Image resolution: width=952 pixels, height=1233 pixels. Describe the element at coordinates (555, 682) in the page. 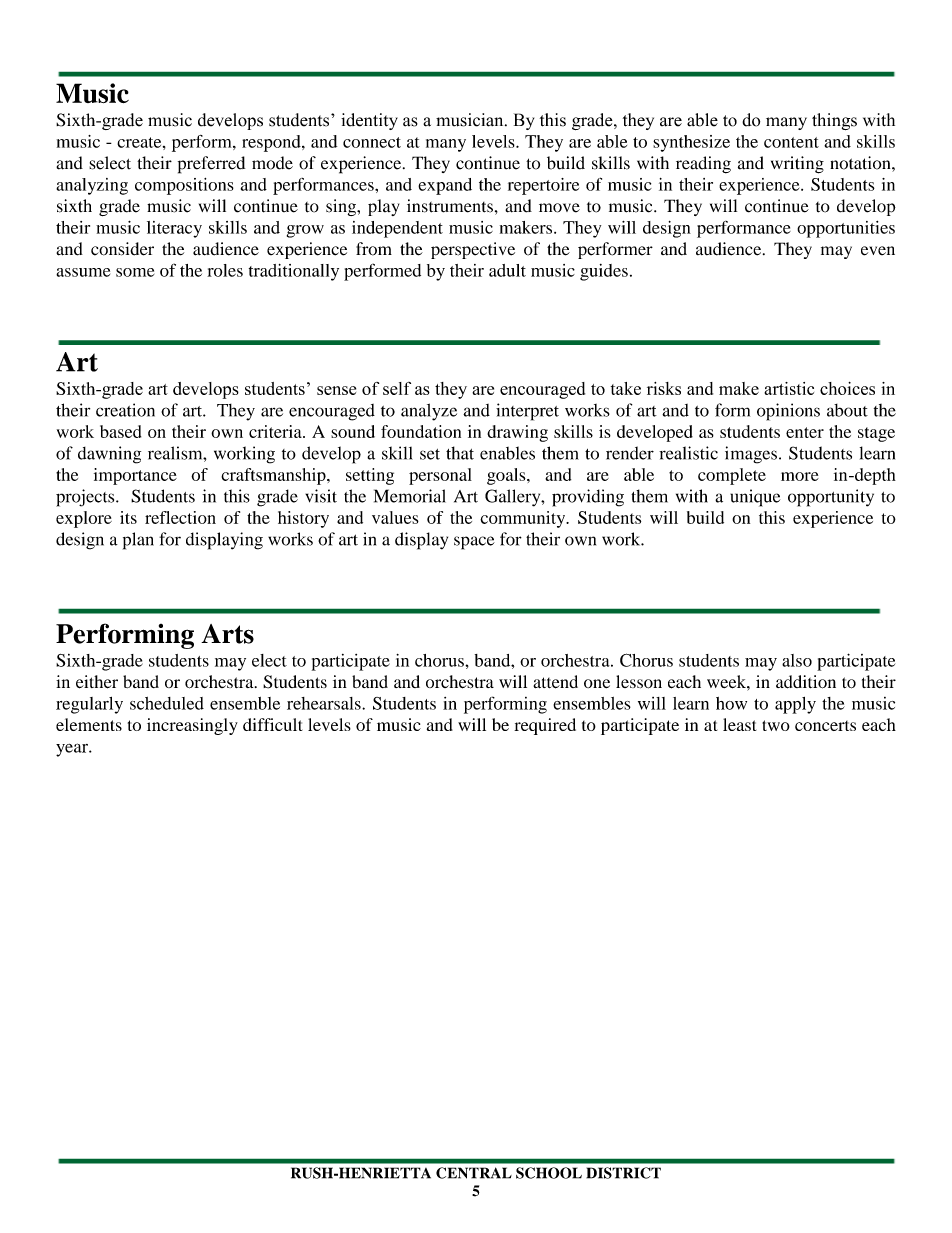

I see `attend` at that location.
